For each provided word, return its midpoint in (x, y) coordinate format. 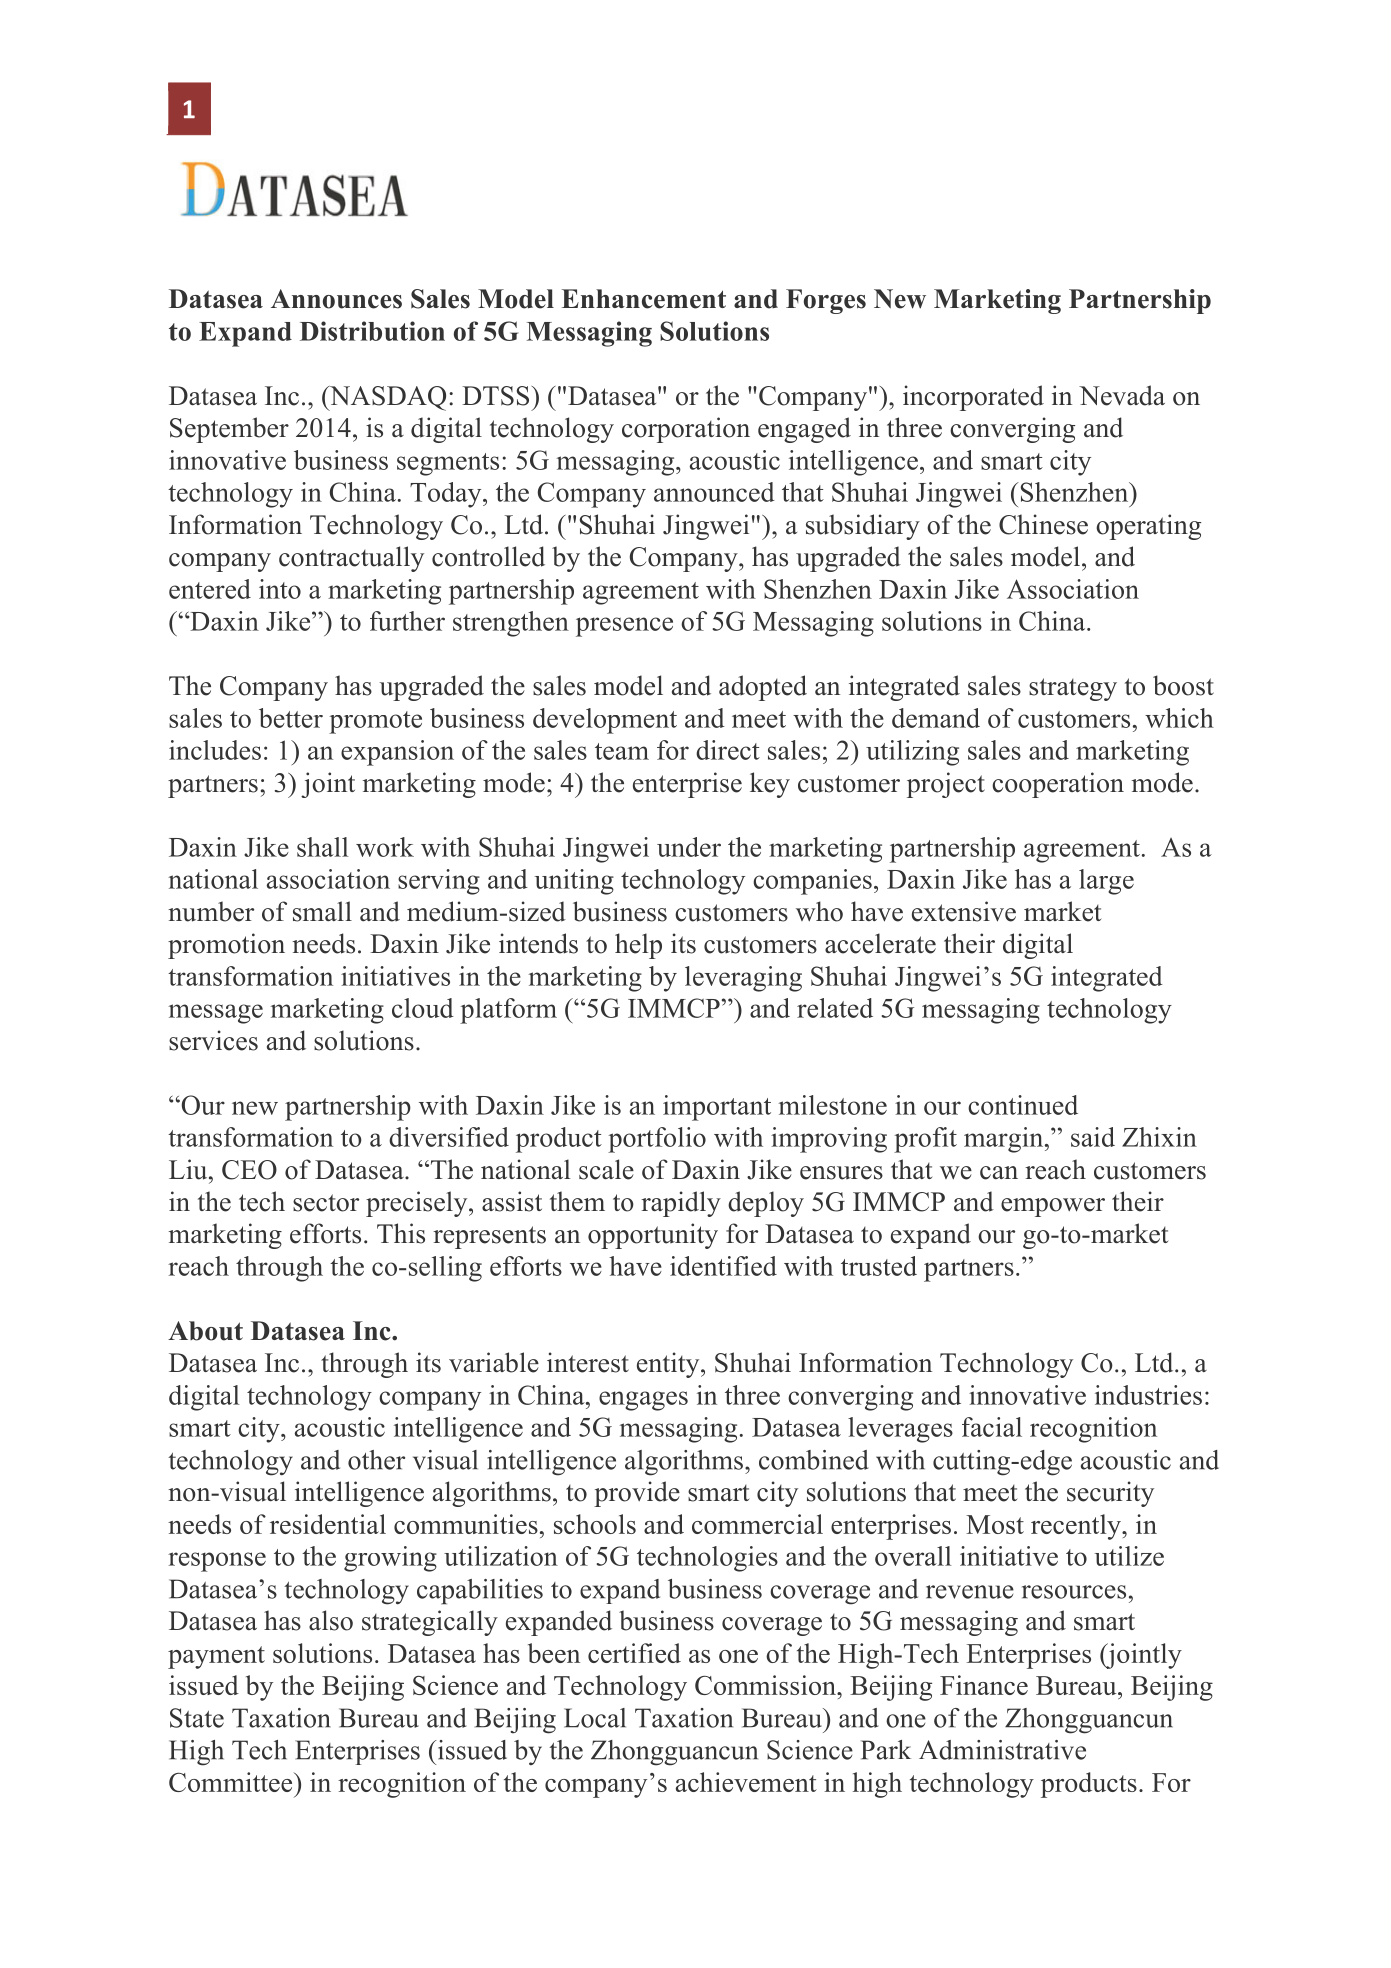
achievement (746, 1782)
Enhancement (644, 299)
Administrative (1002, 1750)
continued (1023, 1105)
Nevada (1122, 395)
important (717, 1108)
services (213, 1040)
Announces (336, 299)
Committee (232, 1782)
